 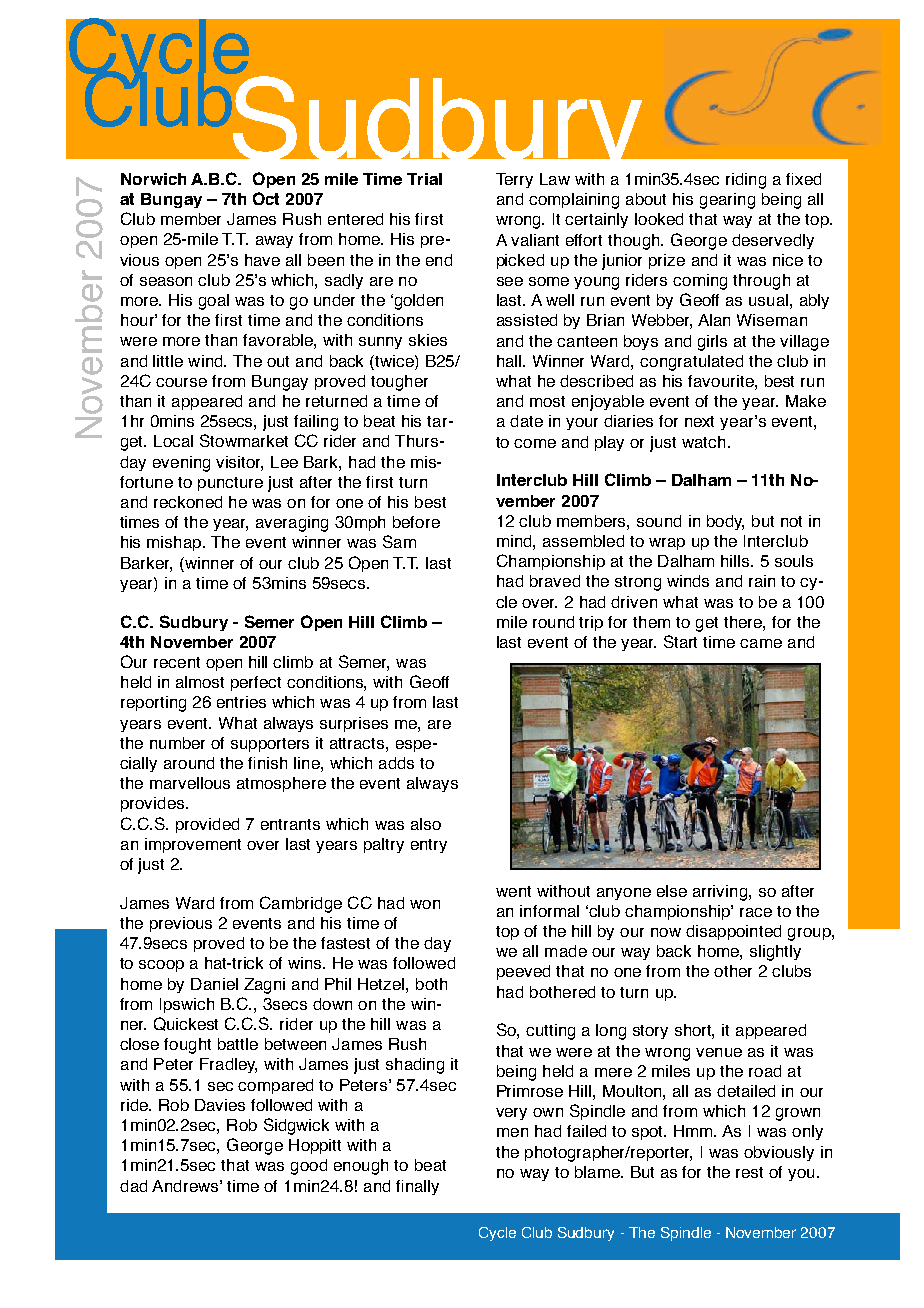 I want to click on surprises, so click(x=354, y=724).
